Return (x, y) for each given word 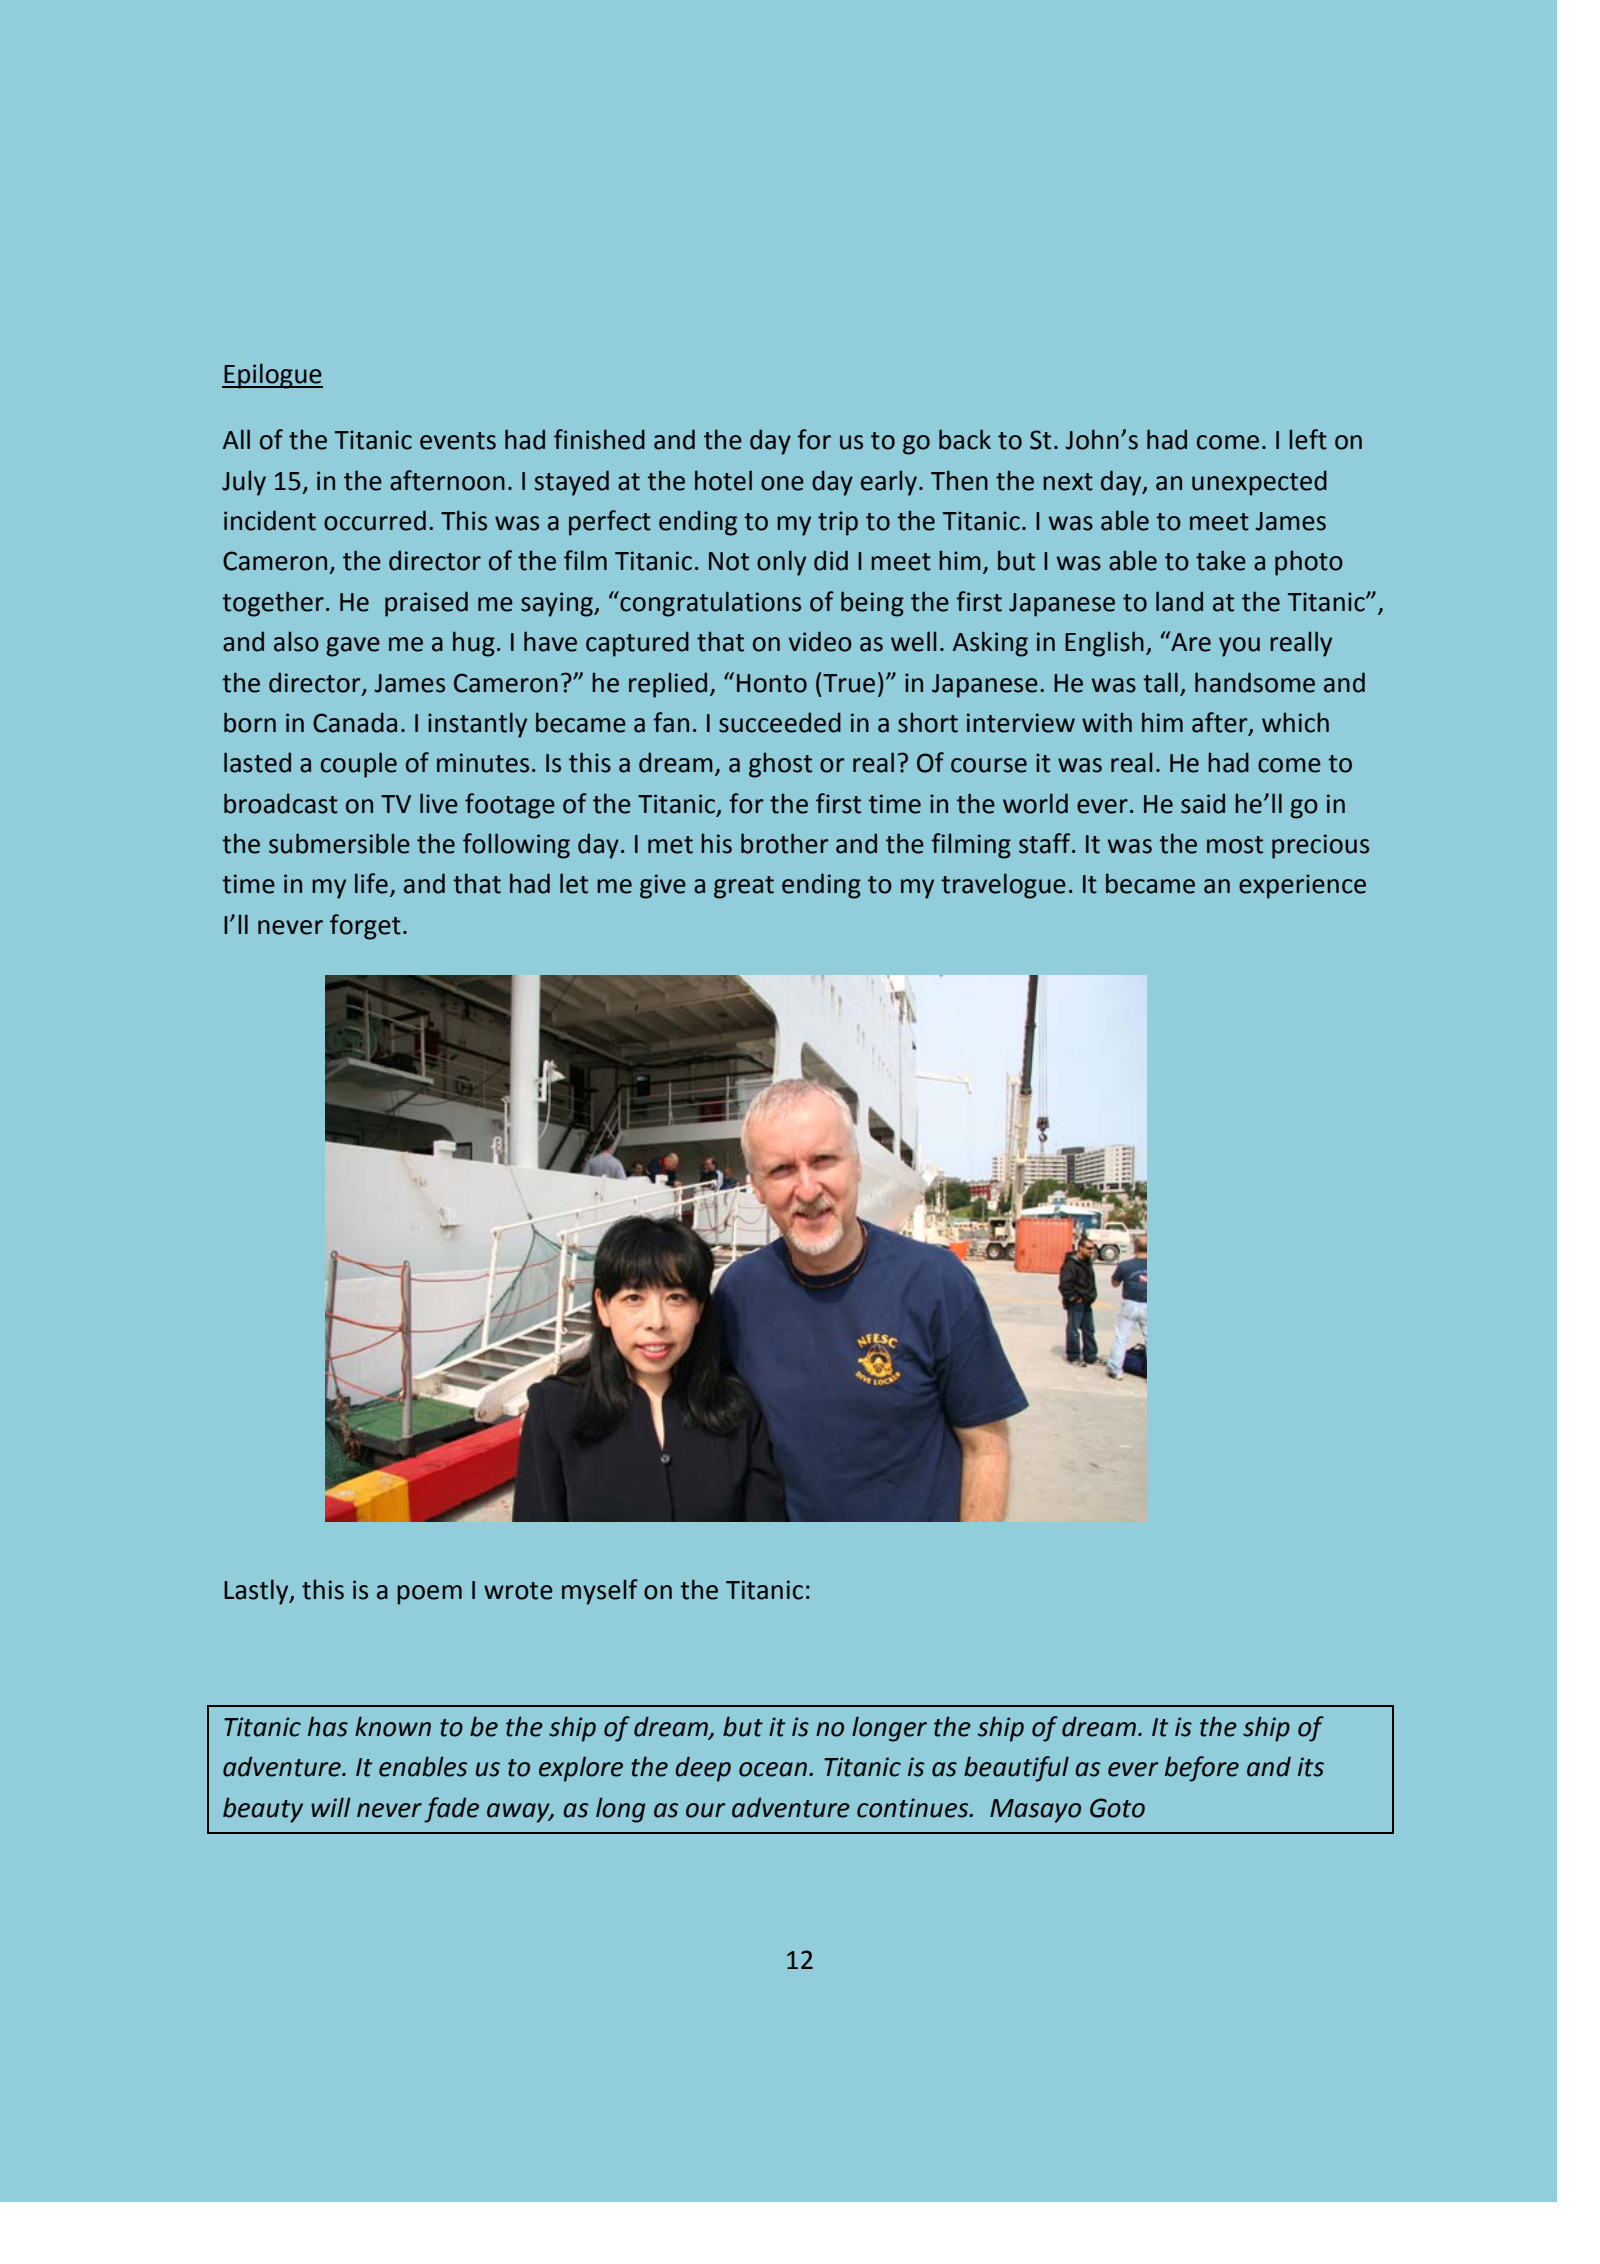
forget (365, 927)
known (393, 1726)
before (1202, 1769)
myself (600, 1592)
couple (359, 765)
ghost (780, 765)
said (1203, 803)
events (458, 441)
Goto (1117, 1808)
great (744, 887)
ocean (774, 1769)
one (782, 483)
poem (429, 1595)
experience (1302, 886)
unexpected (1259, 483)
